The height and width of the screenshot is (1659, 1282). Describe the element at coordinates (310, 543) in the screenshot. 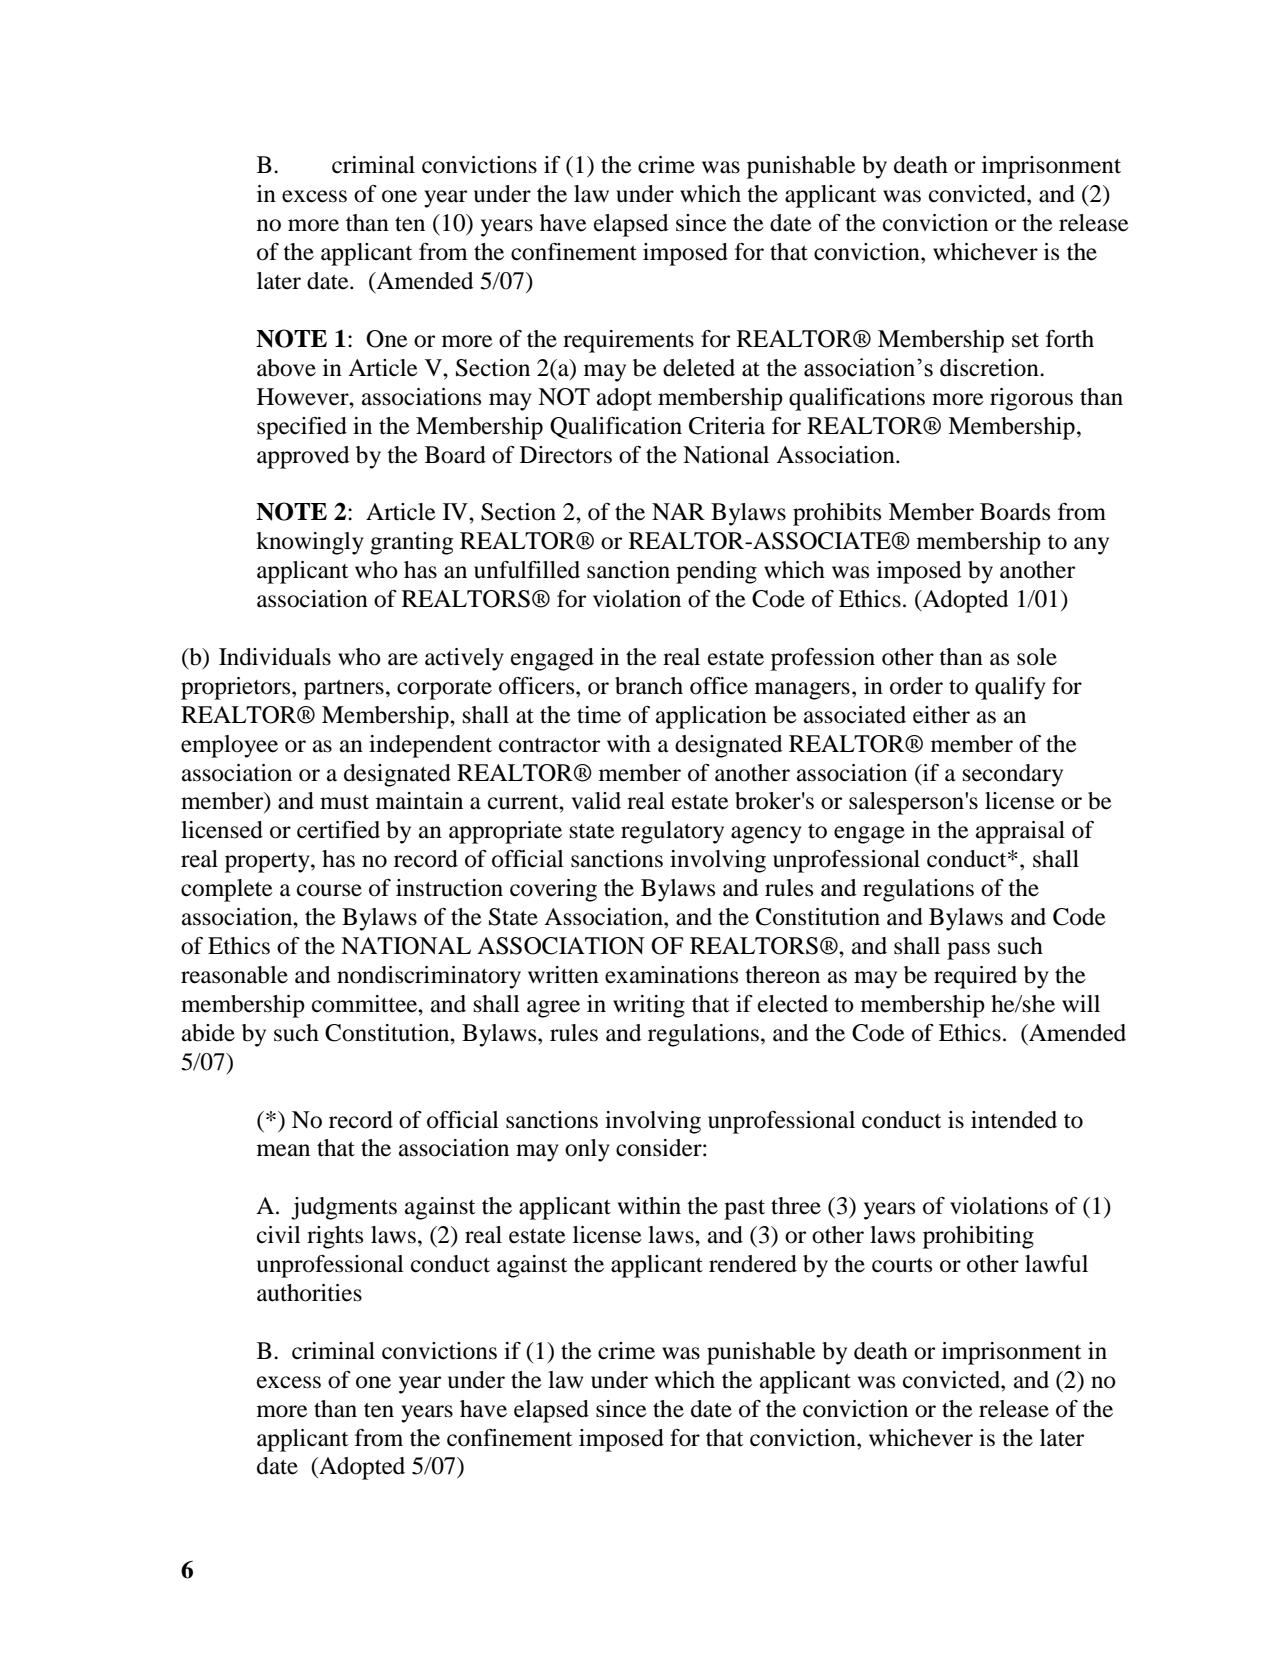

I see `knowingly` at that location.
